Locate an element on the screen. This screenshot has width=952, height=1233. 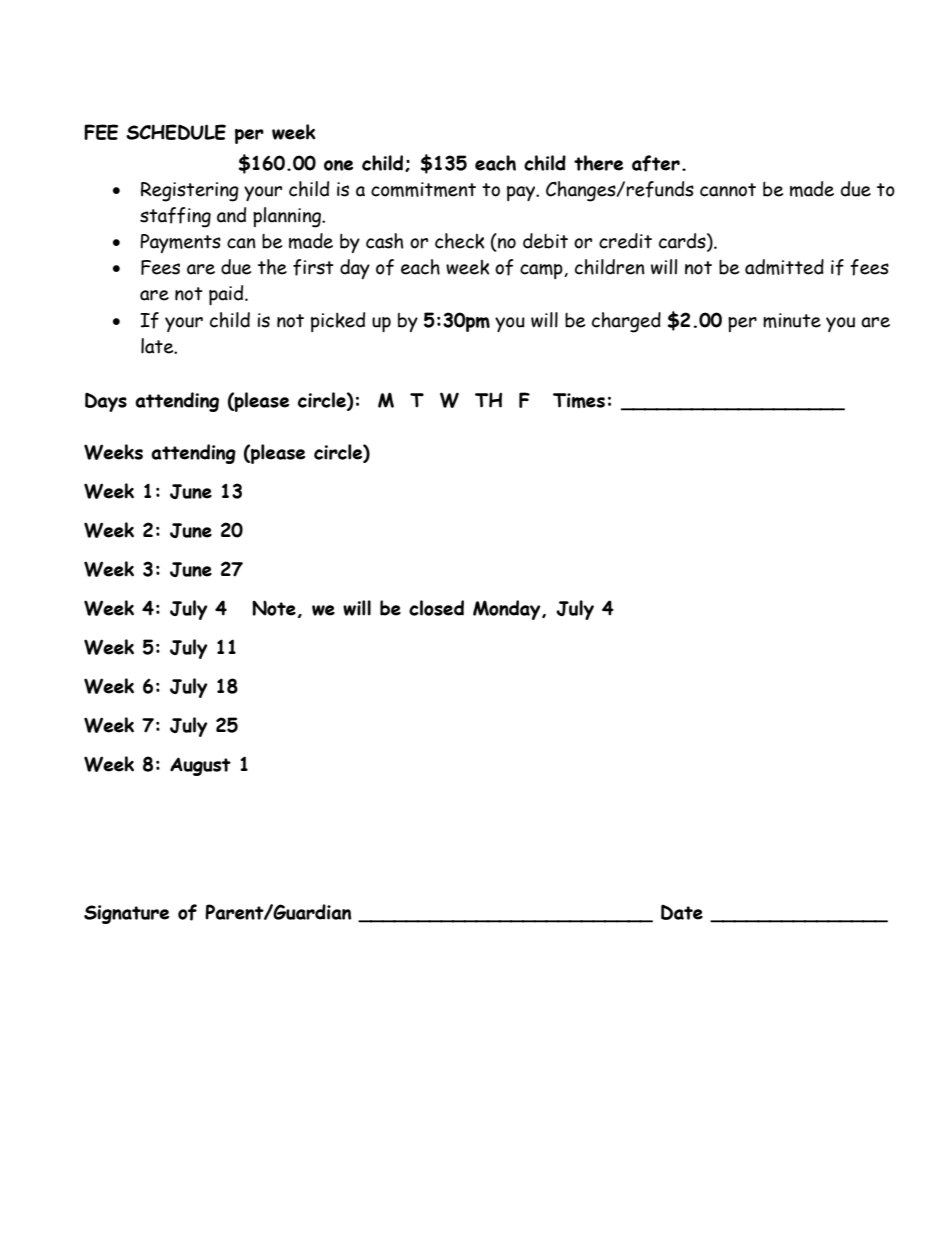
Times is located at coordinates (579, 400).
